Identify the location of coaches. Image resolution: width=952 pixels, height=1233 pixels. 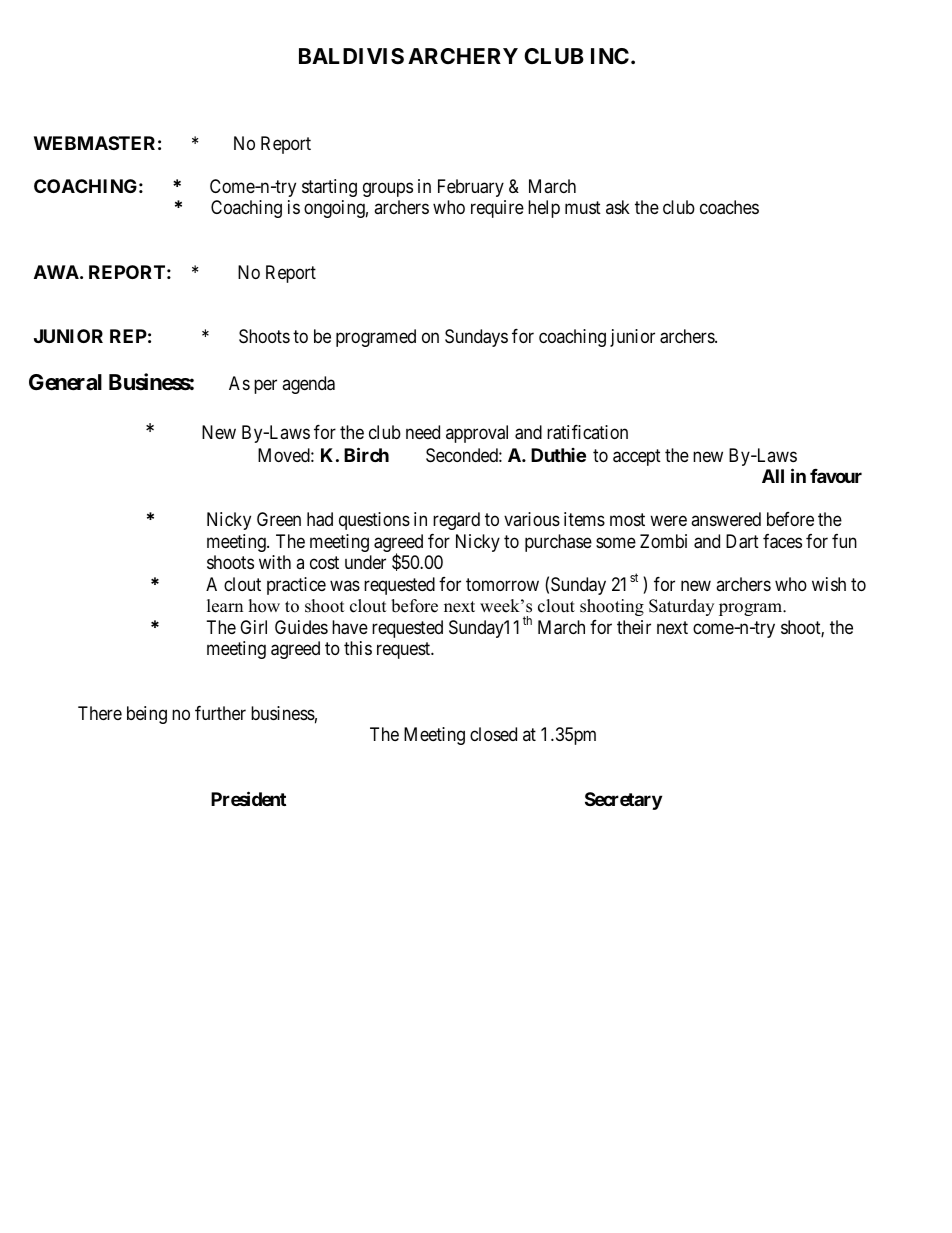
(729, 207).
